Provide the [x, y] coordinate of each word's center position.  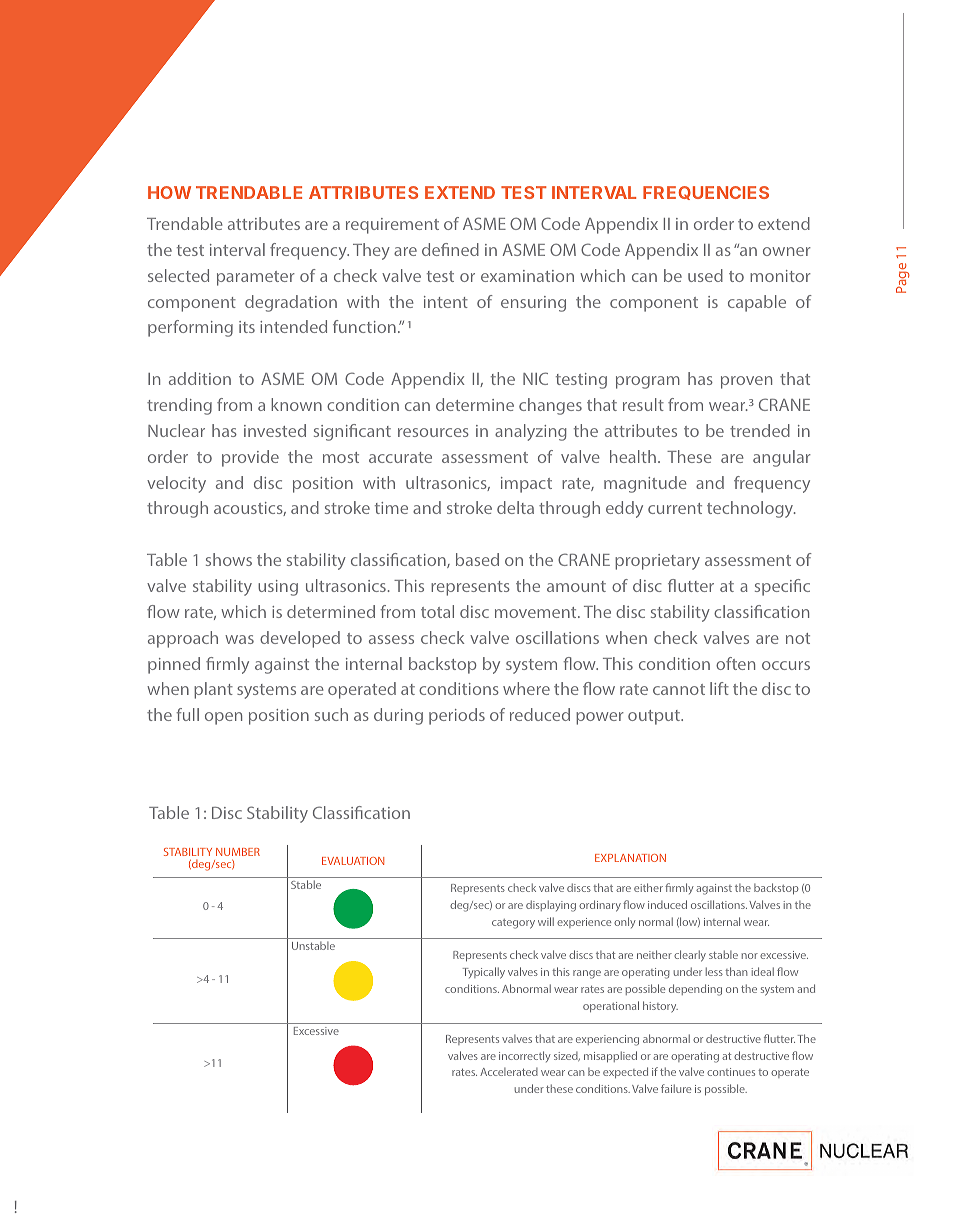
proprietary [657, 562]
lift [719, 688]
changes [550, 406]
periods [457, 716]
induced [667, 904]
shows [229, 559]
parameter [256, 278]
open [223, 718]
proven [746, 382]
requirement [392, 226]
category [513, 924]
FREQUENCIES [706, 193]
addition [200, 378]
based [477, 559]
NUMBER [238, 852]
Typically [484, 973]
